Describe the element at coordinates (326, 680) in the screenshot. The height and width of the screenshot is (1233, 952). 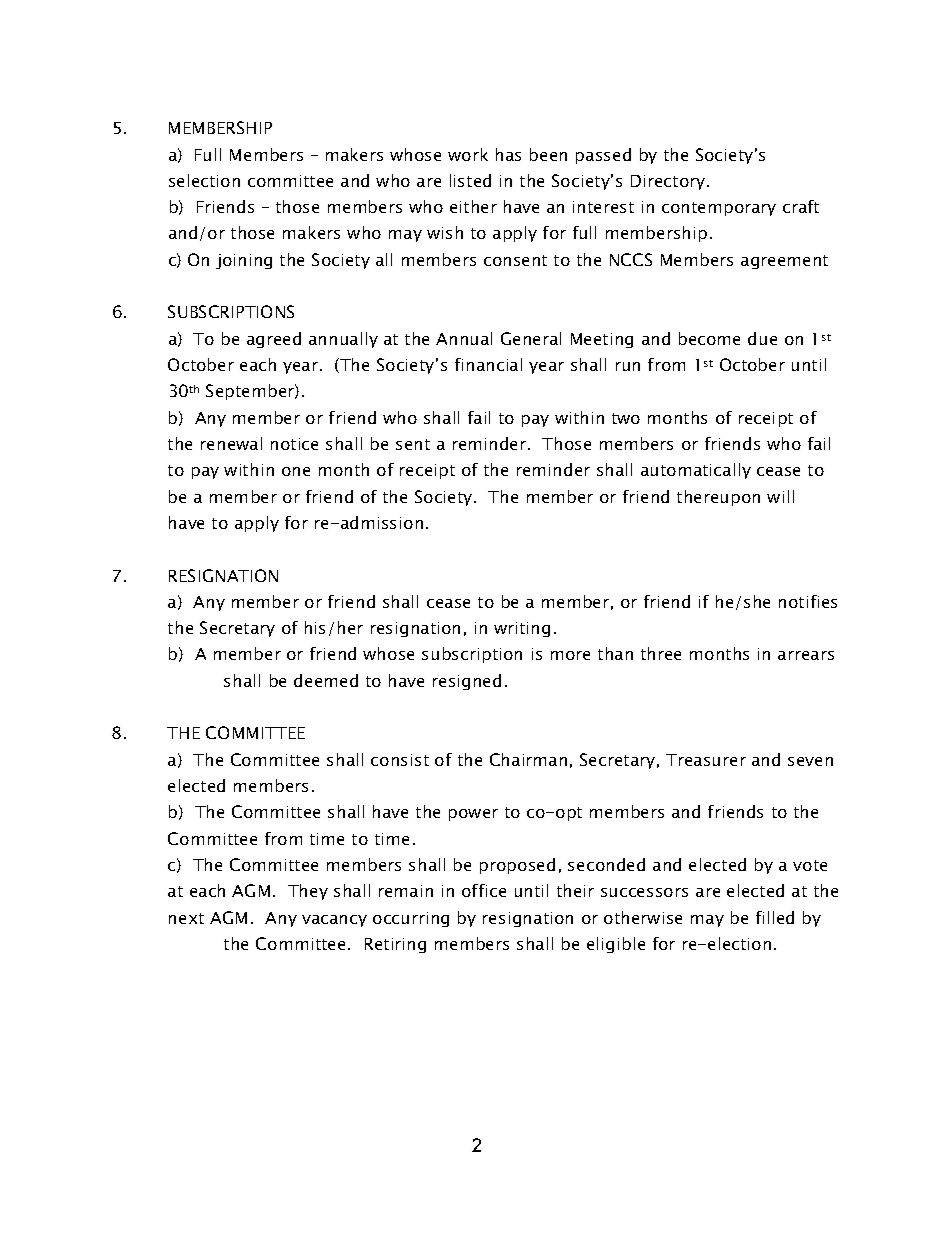
I see `deemed` at that location.
